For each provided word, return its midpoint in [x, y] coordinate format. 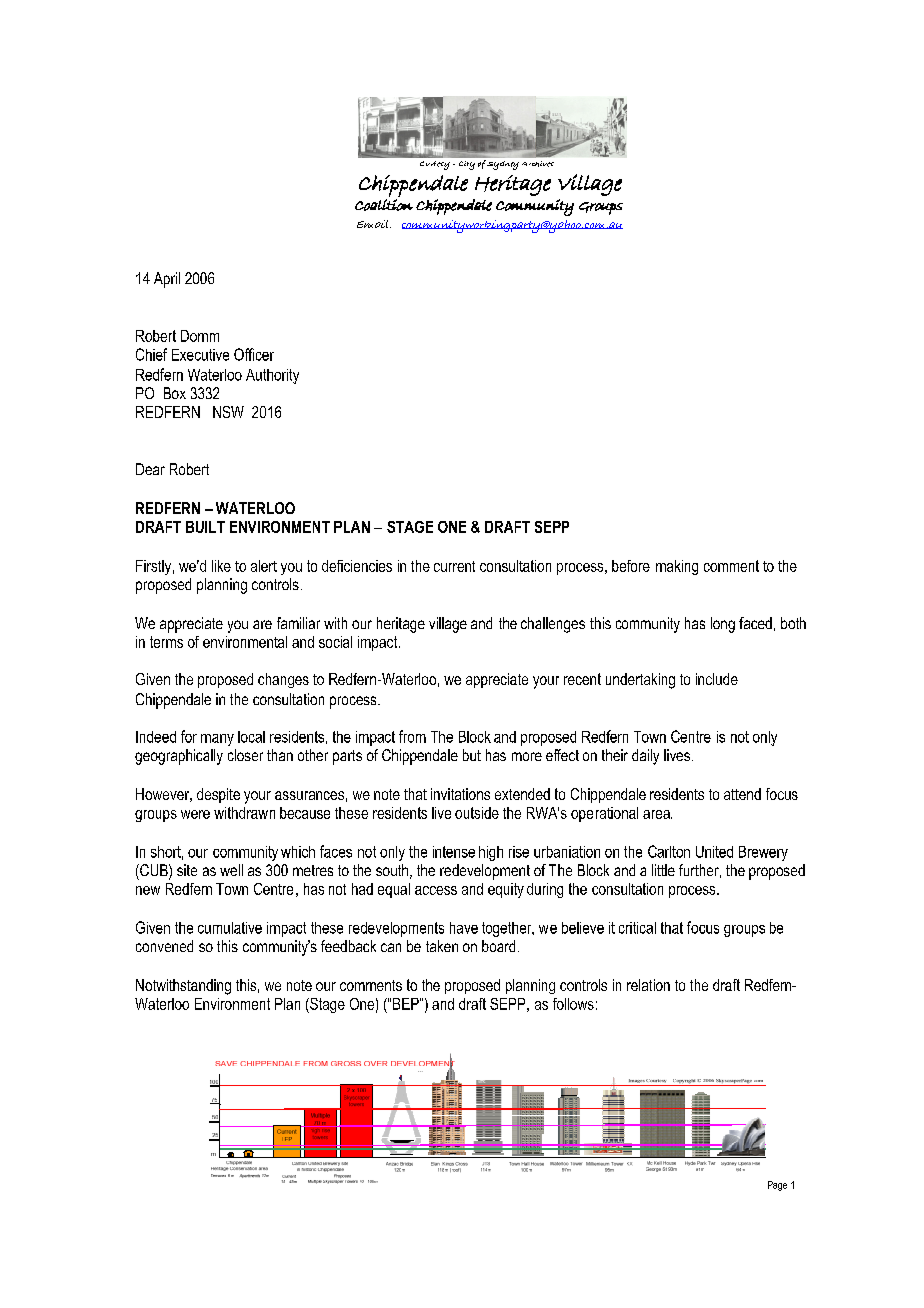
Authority [272, 376]
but [472, 755]
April [167, 280]
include [717, 679]
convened [164, 946]
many [217, 740]
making [677, 567]
